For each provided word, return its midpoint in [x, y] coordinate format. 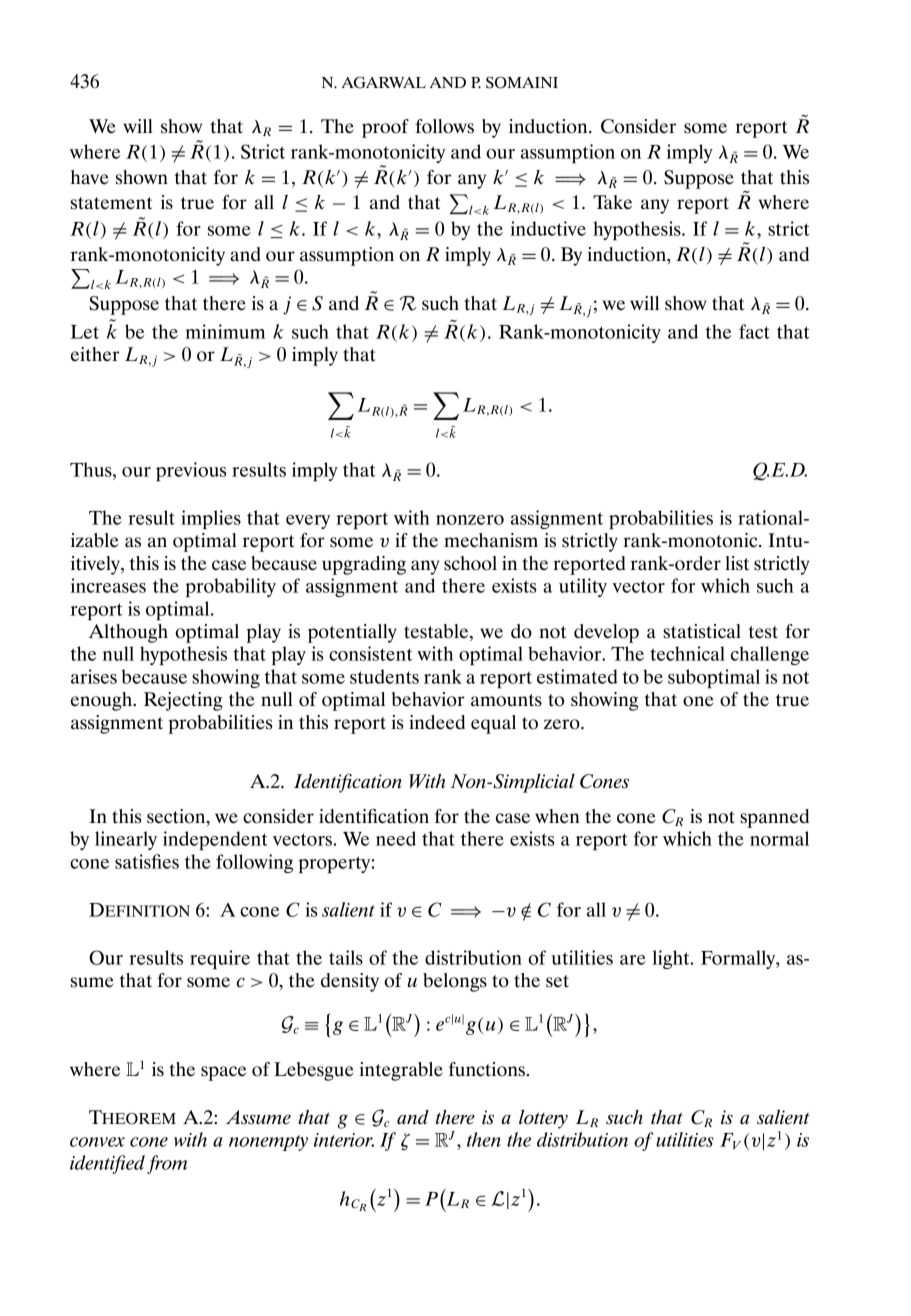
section [177, 817]
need [396, 838]
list [737, 563]
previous [191, 471]
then [484, 1139]
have [89, 177]
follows [444, 126]
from [167, 1164]
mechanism [491, 540]
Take [612, 202]
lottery [543, 1119]
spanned [774, 818]
